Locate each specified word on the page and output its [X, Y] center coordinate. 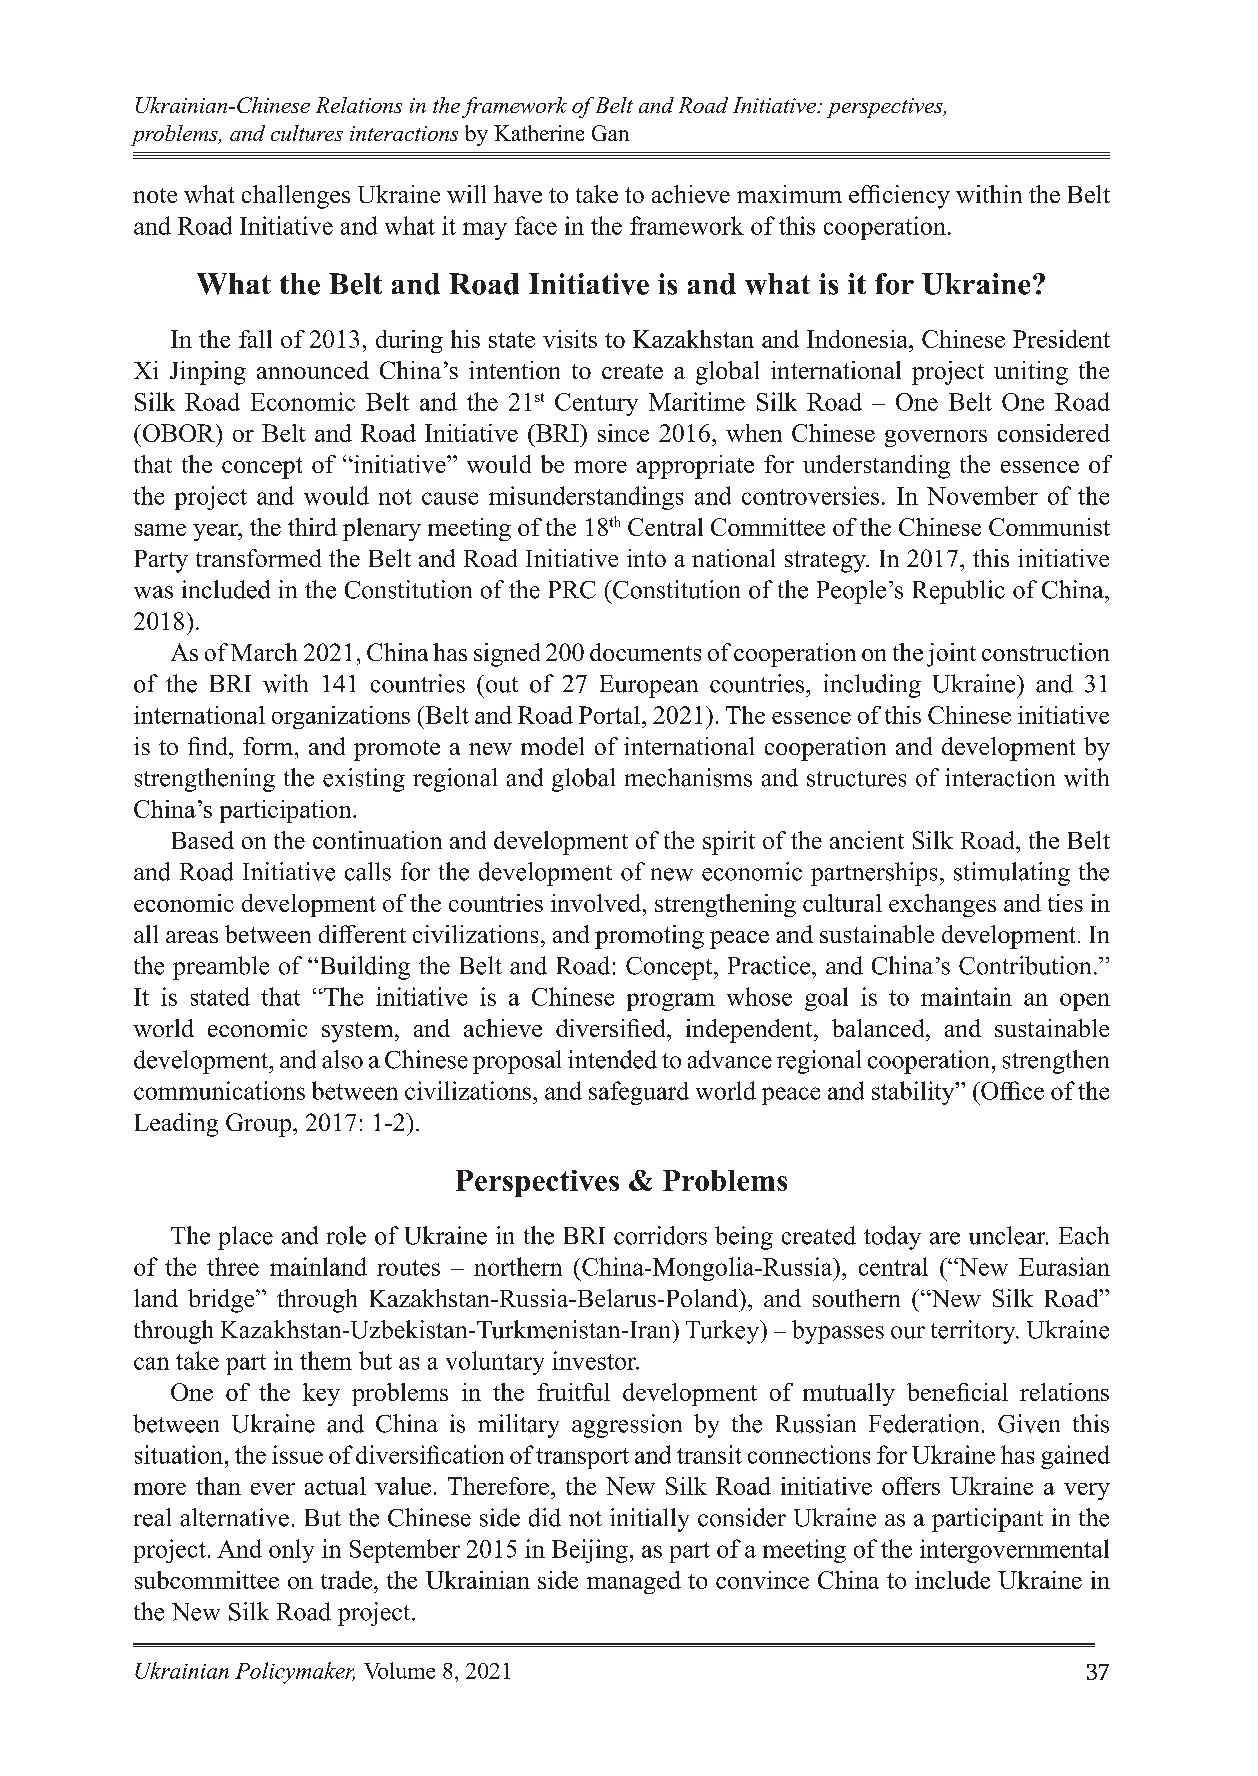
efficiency [899, 197]
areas [192, 937]
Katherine [539, 133]
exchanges [942, 905]
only [291, 1551]
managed [634, 1582]
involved [597, 903]
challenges [296, 197]
